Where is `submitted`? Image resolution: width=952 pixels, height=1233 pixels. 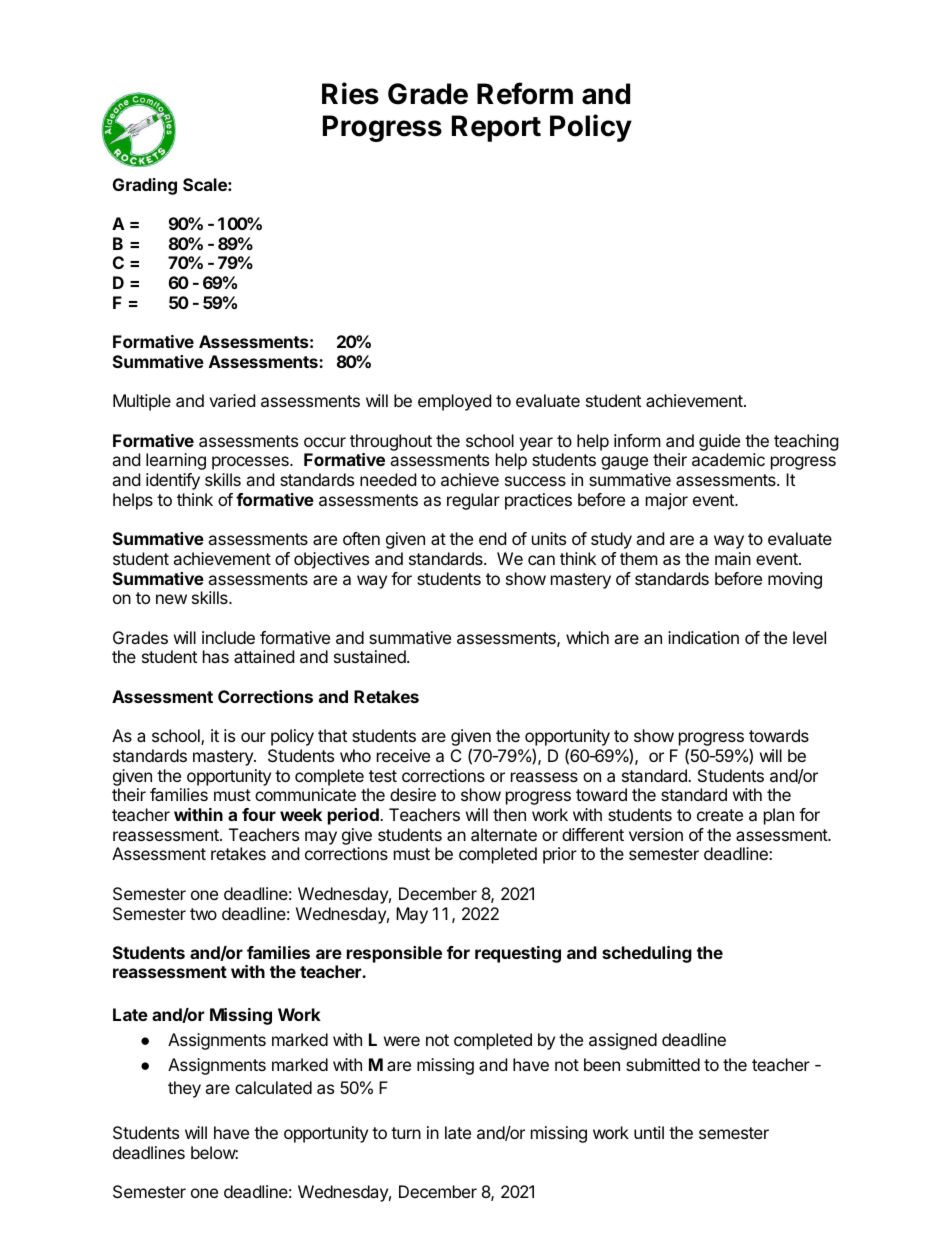
submitted is located at coordinates (663, 1064).
